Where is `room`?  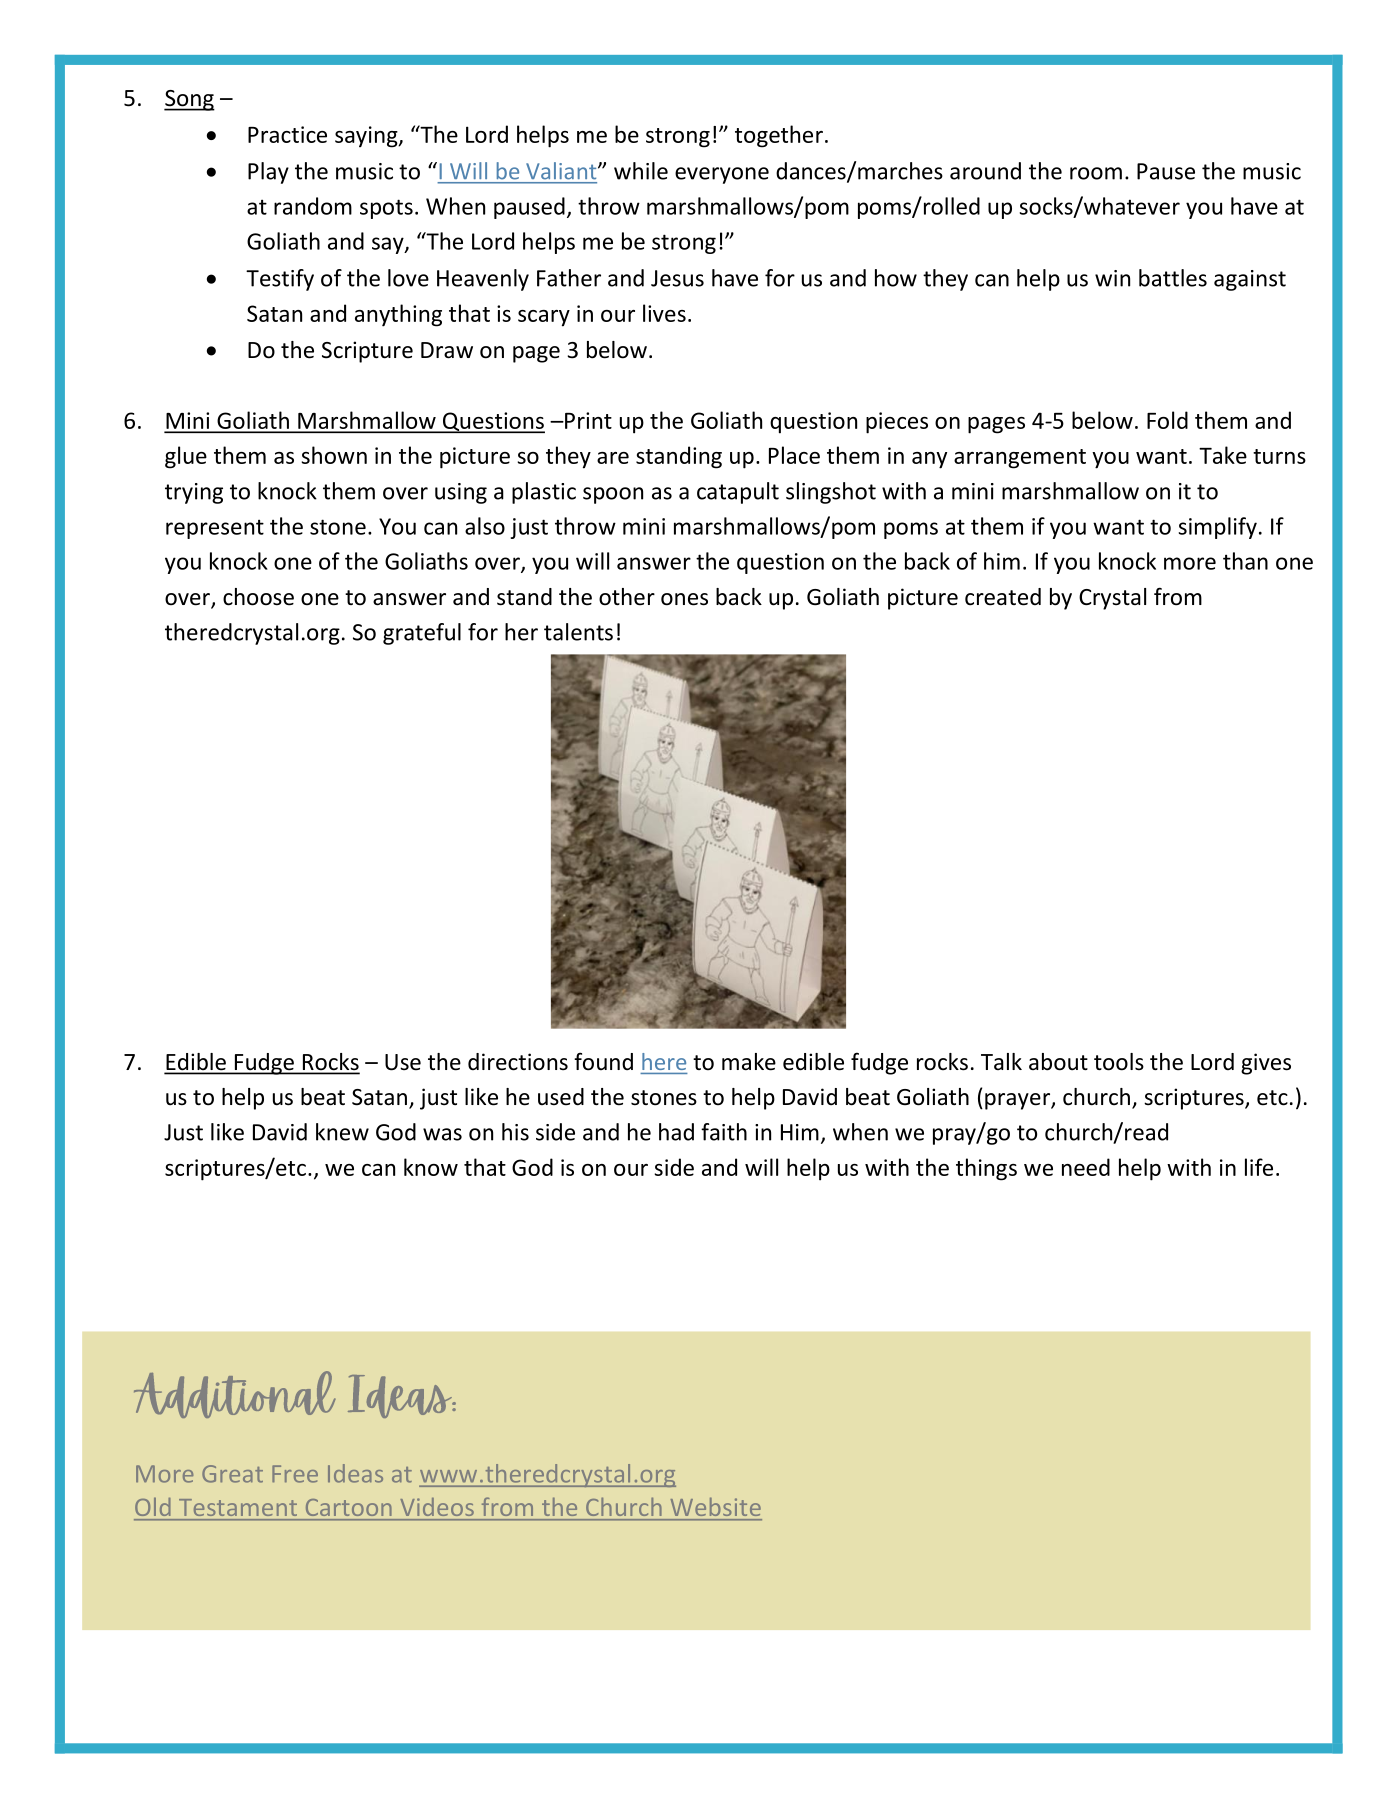
room is located at coordinates (1096, 173).
